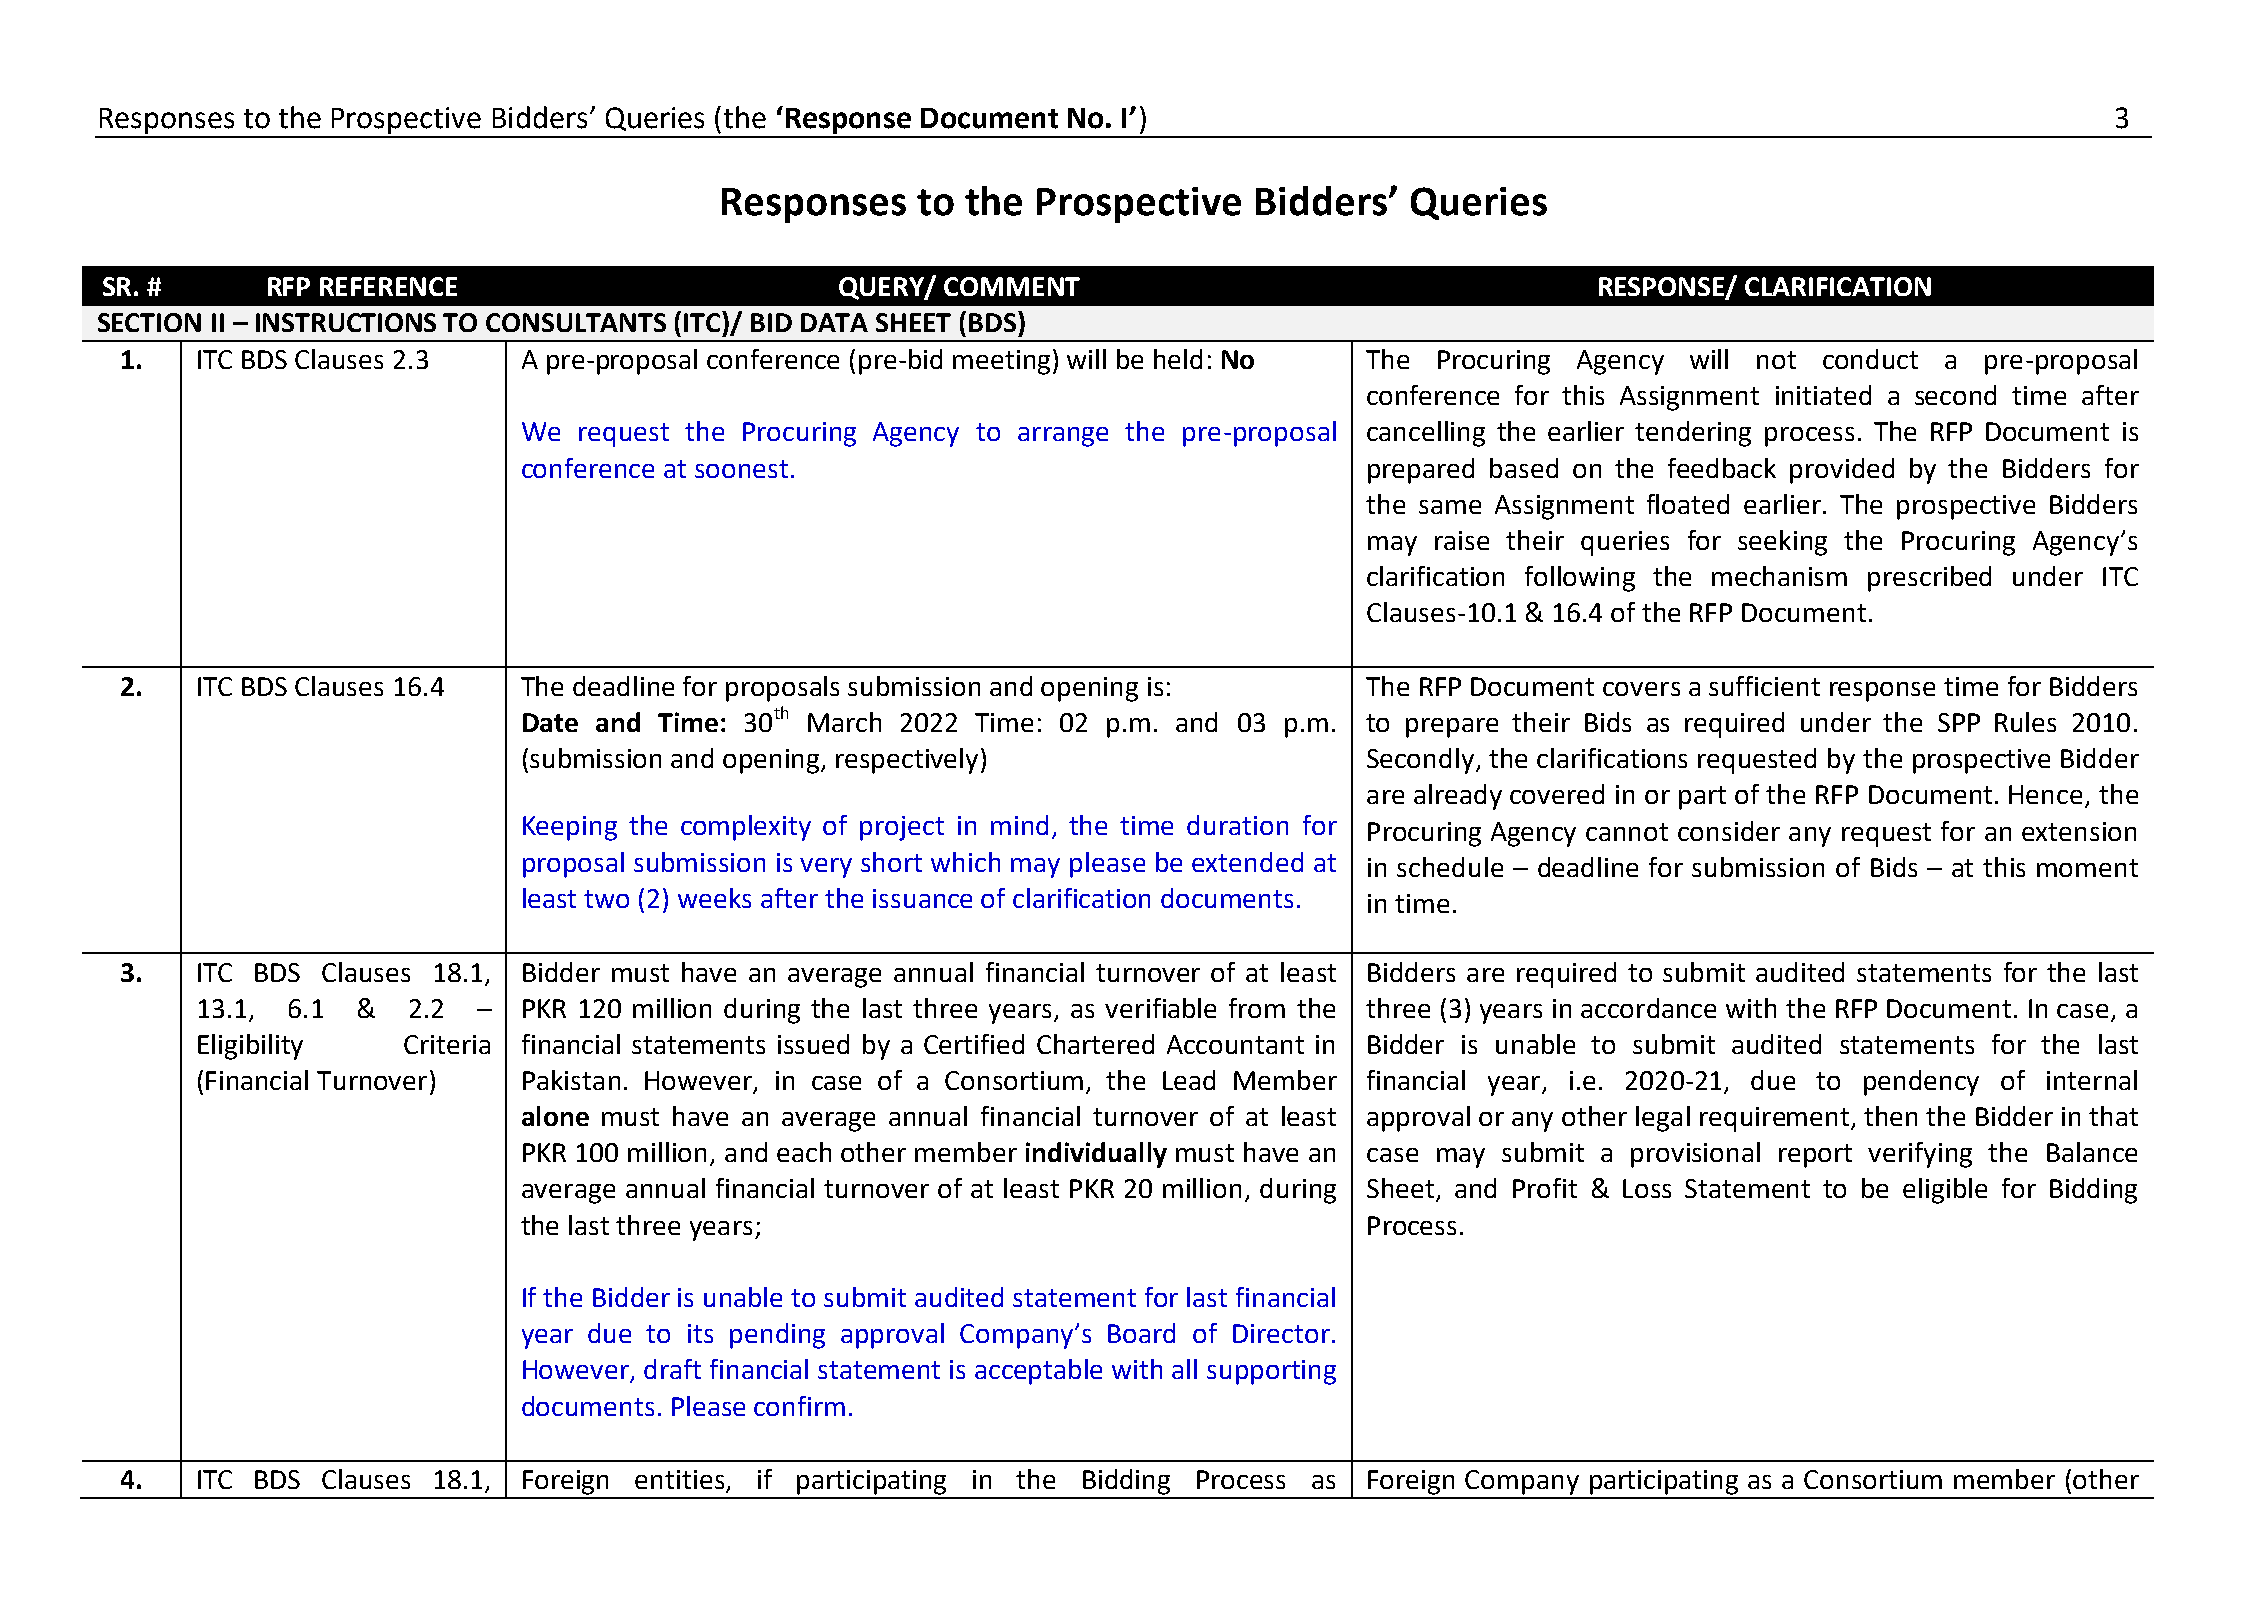 Image resolution: width=2267 pixels, height=1603 pixels. I want to click on extended, so click(1247, 862).
